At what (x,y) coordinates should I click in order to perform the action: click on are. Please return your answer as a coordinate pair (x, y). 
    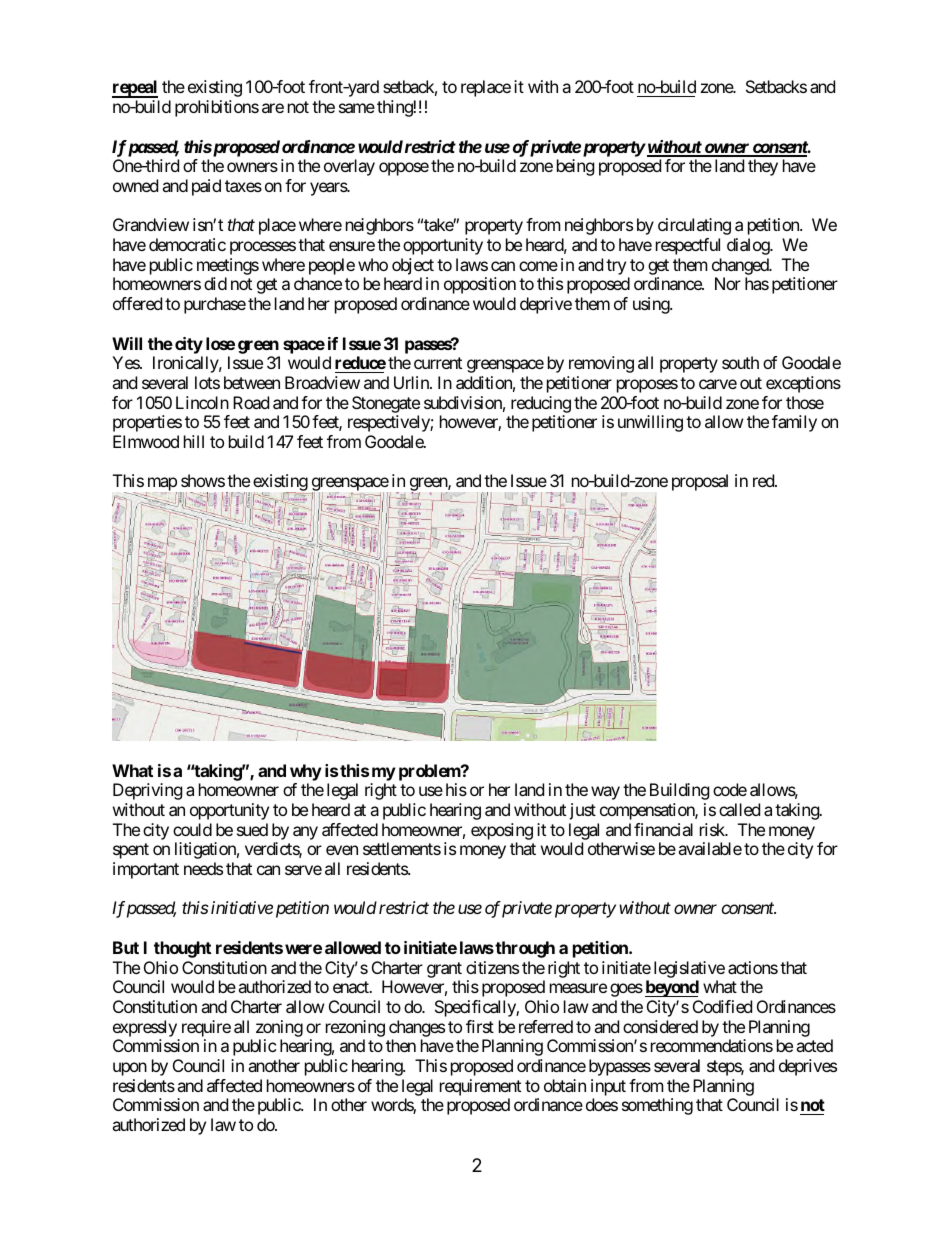
    Looking at the image, I should click on (273, 108).
